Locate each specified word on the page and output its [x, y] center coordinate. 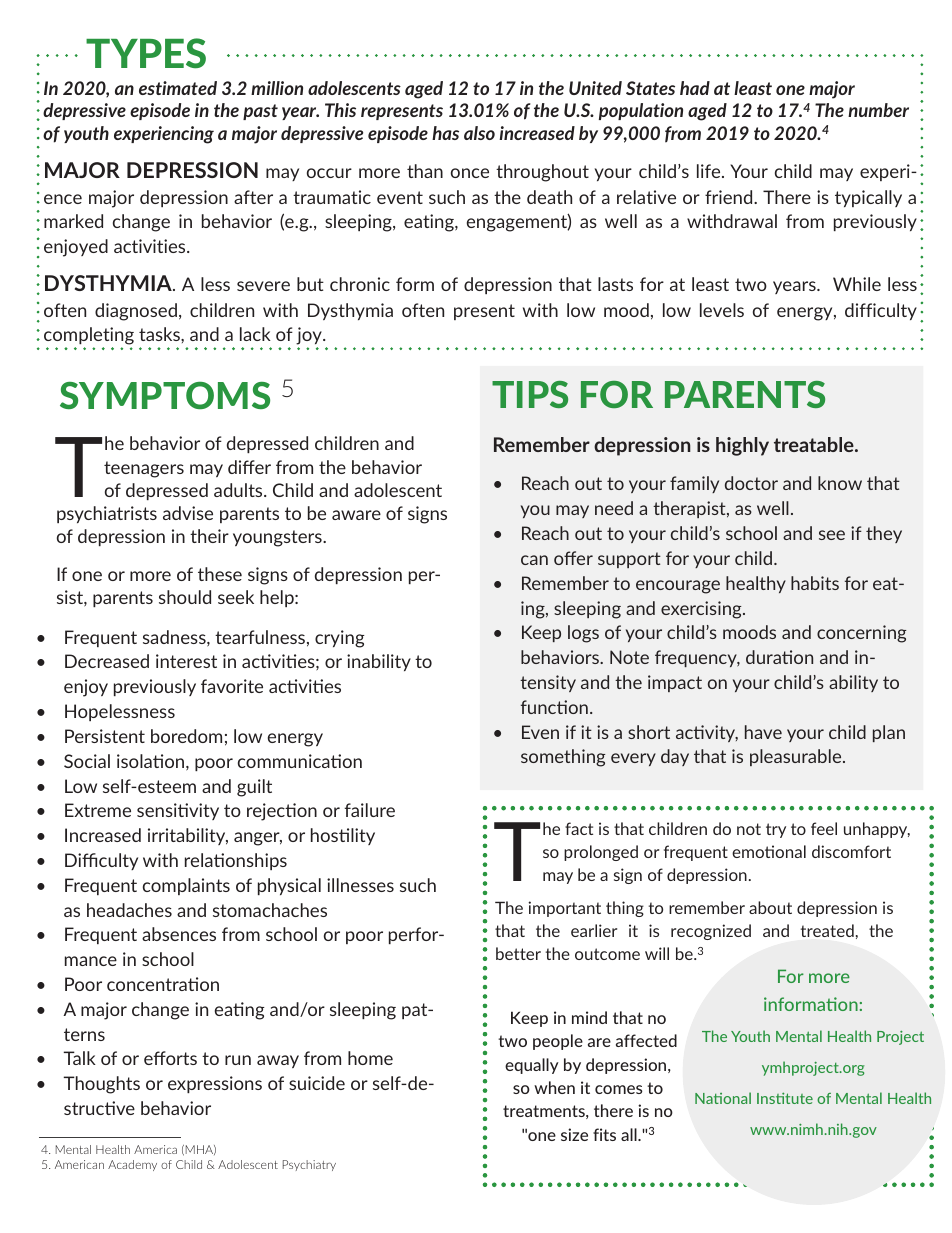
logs [583, 634]
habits [815, 583]
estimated [178, 88]
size [574, 1134]
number [878, 110]
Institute [785, 1098]
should [185, 597]
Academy [132, 1165]
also [479, 133]
